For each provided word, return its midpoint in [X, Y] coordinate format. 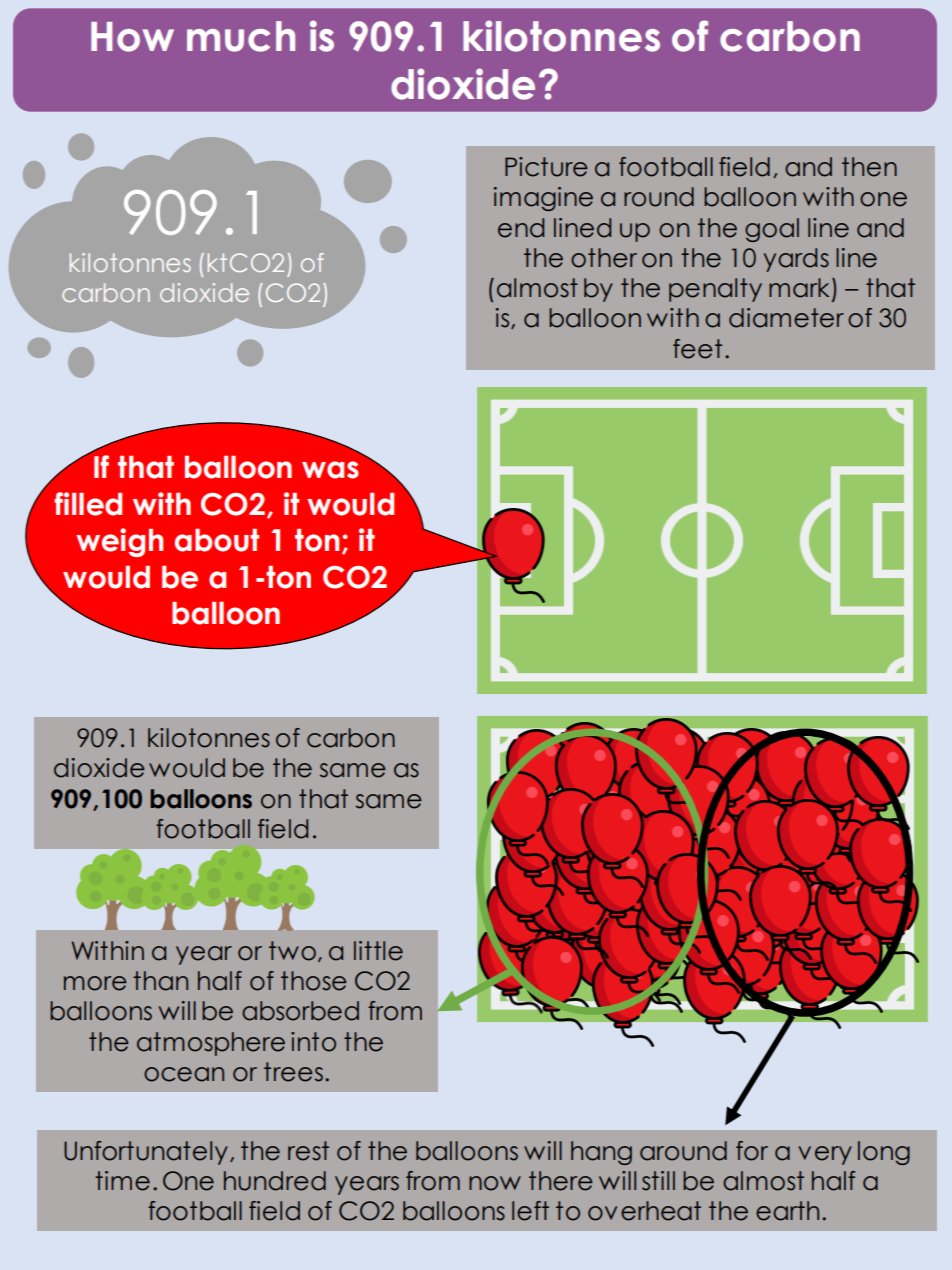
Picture [546, 167]
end [521, 228]
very [825, 1155]
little [378, 951]
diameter [786, 318]
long [884, 1153]
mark [799, 288]
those [314, 981]
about [217, 540]
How [132, 37]
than [160, 981]
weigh [119, 542]
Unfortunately [146, 1153]
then [869, 167]
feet [697, 349]
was [330, 470]
